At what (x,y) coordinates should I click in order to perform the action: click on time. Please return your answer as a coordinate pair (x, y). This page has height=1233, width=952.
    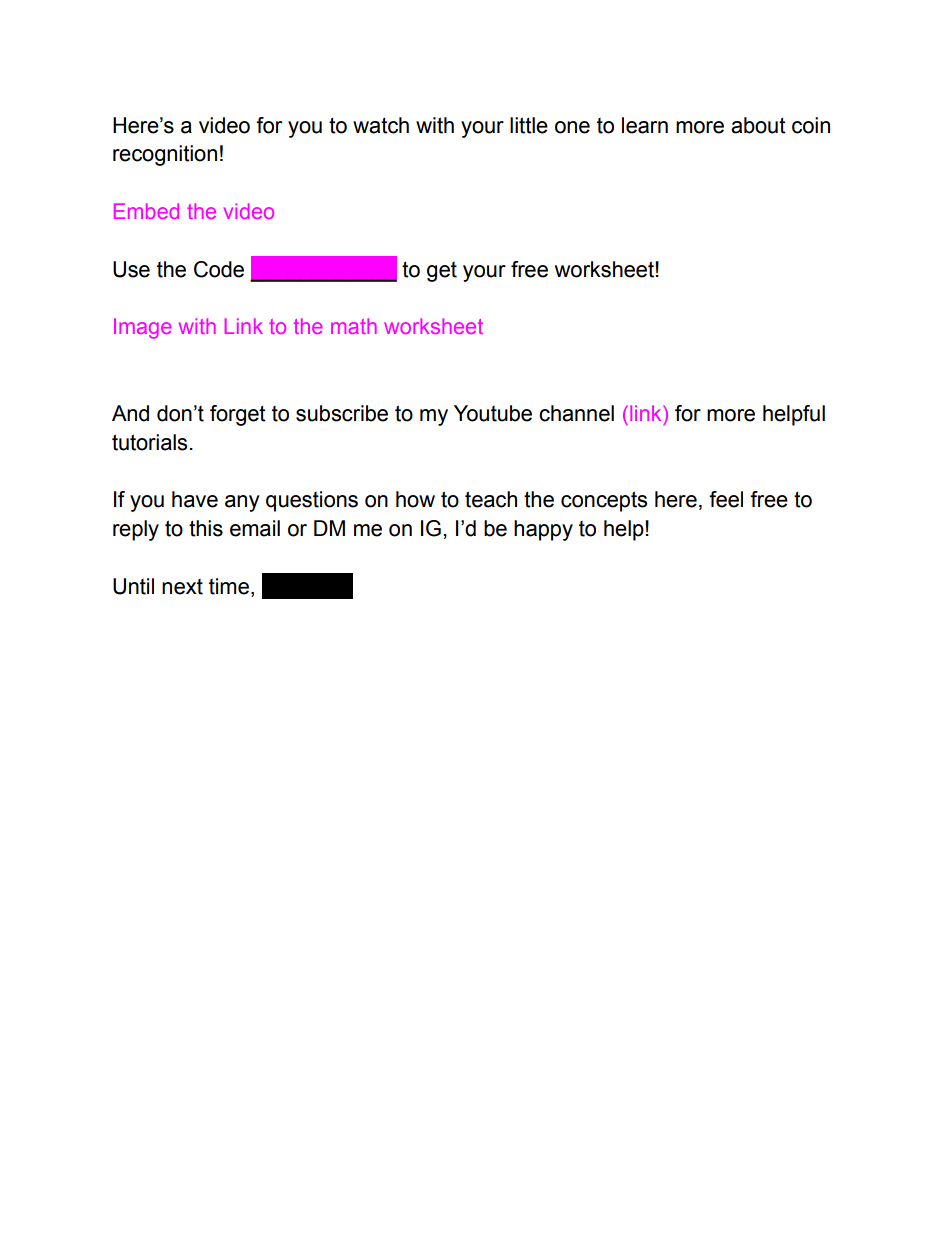
    Looking at the image, I should click on (229, 586).
